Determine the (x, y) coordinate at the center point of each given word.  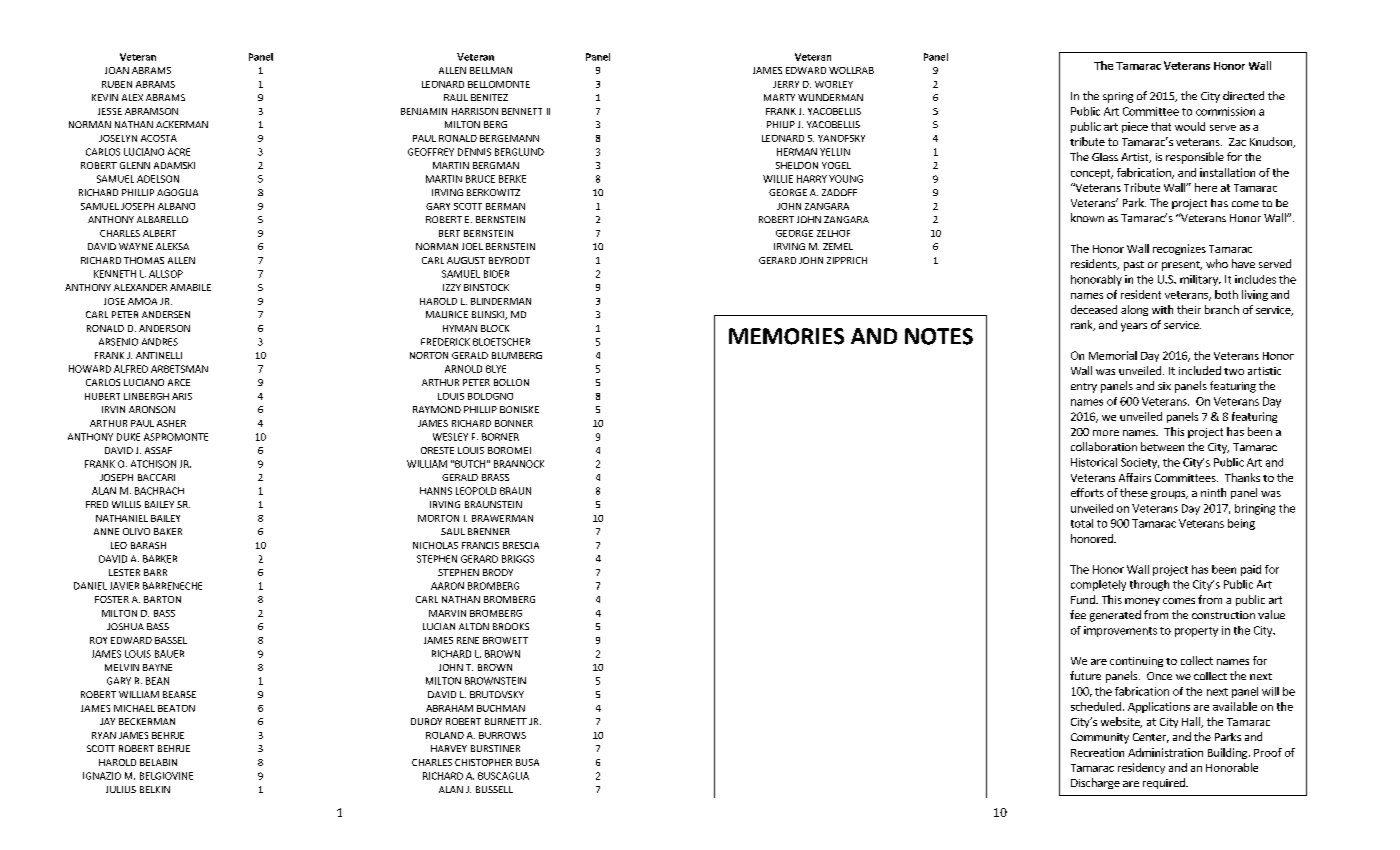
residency (1141, 768)
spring (1118, 97)
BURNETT (506, 721)
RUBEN (117, 84)
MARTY (779, 97)
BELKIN (155, 789)
